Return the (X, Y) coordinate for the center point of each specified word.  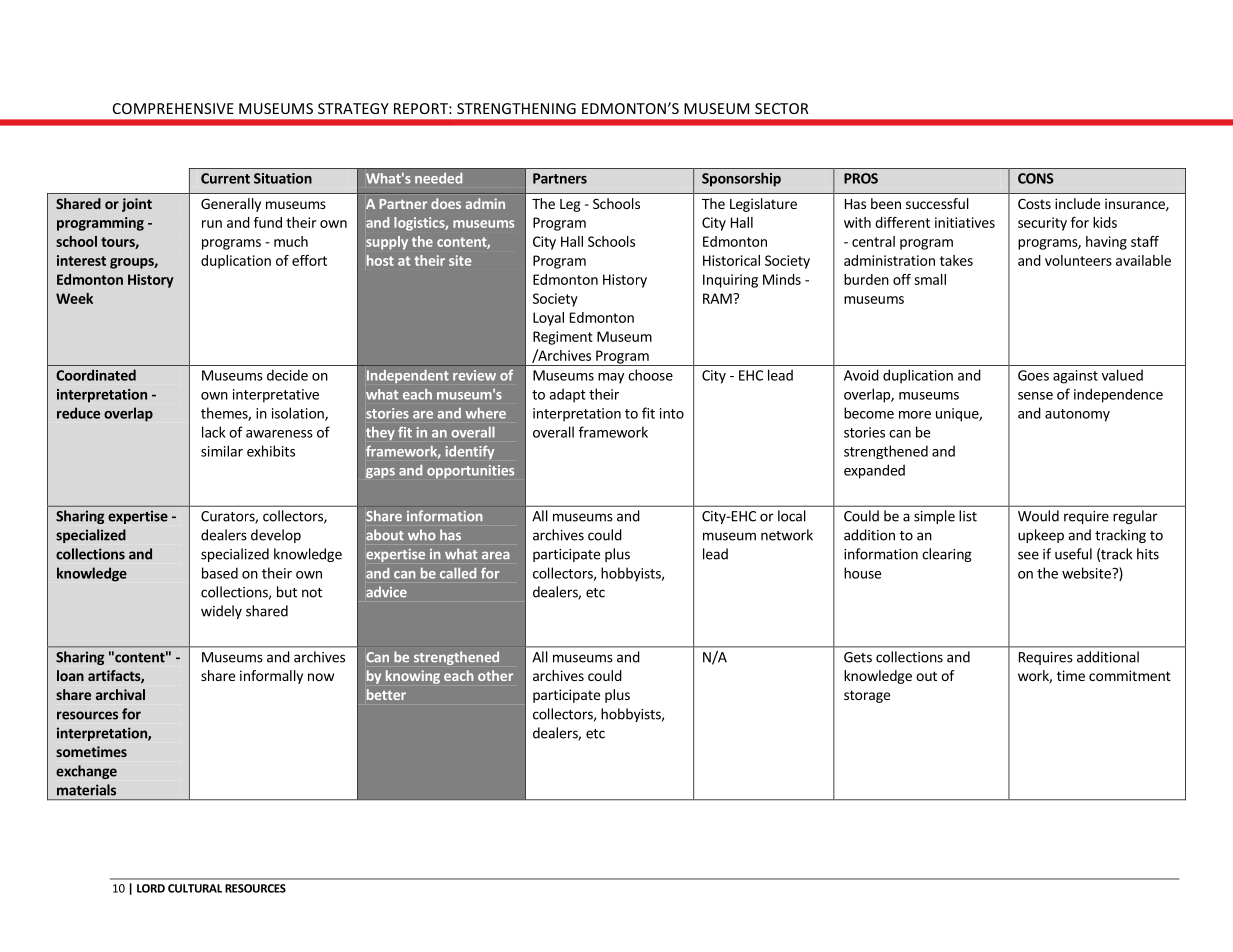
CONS (1036, 178)
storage (867, 696)
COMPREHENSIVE (173, 108)
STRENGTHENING (516, 108)
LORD (151, 888)
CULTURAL (195, 888)
